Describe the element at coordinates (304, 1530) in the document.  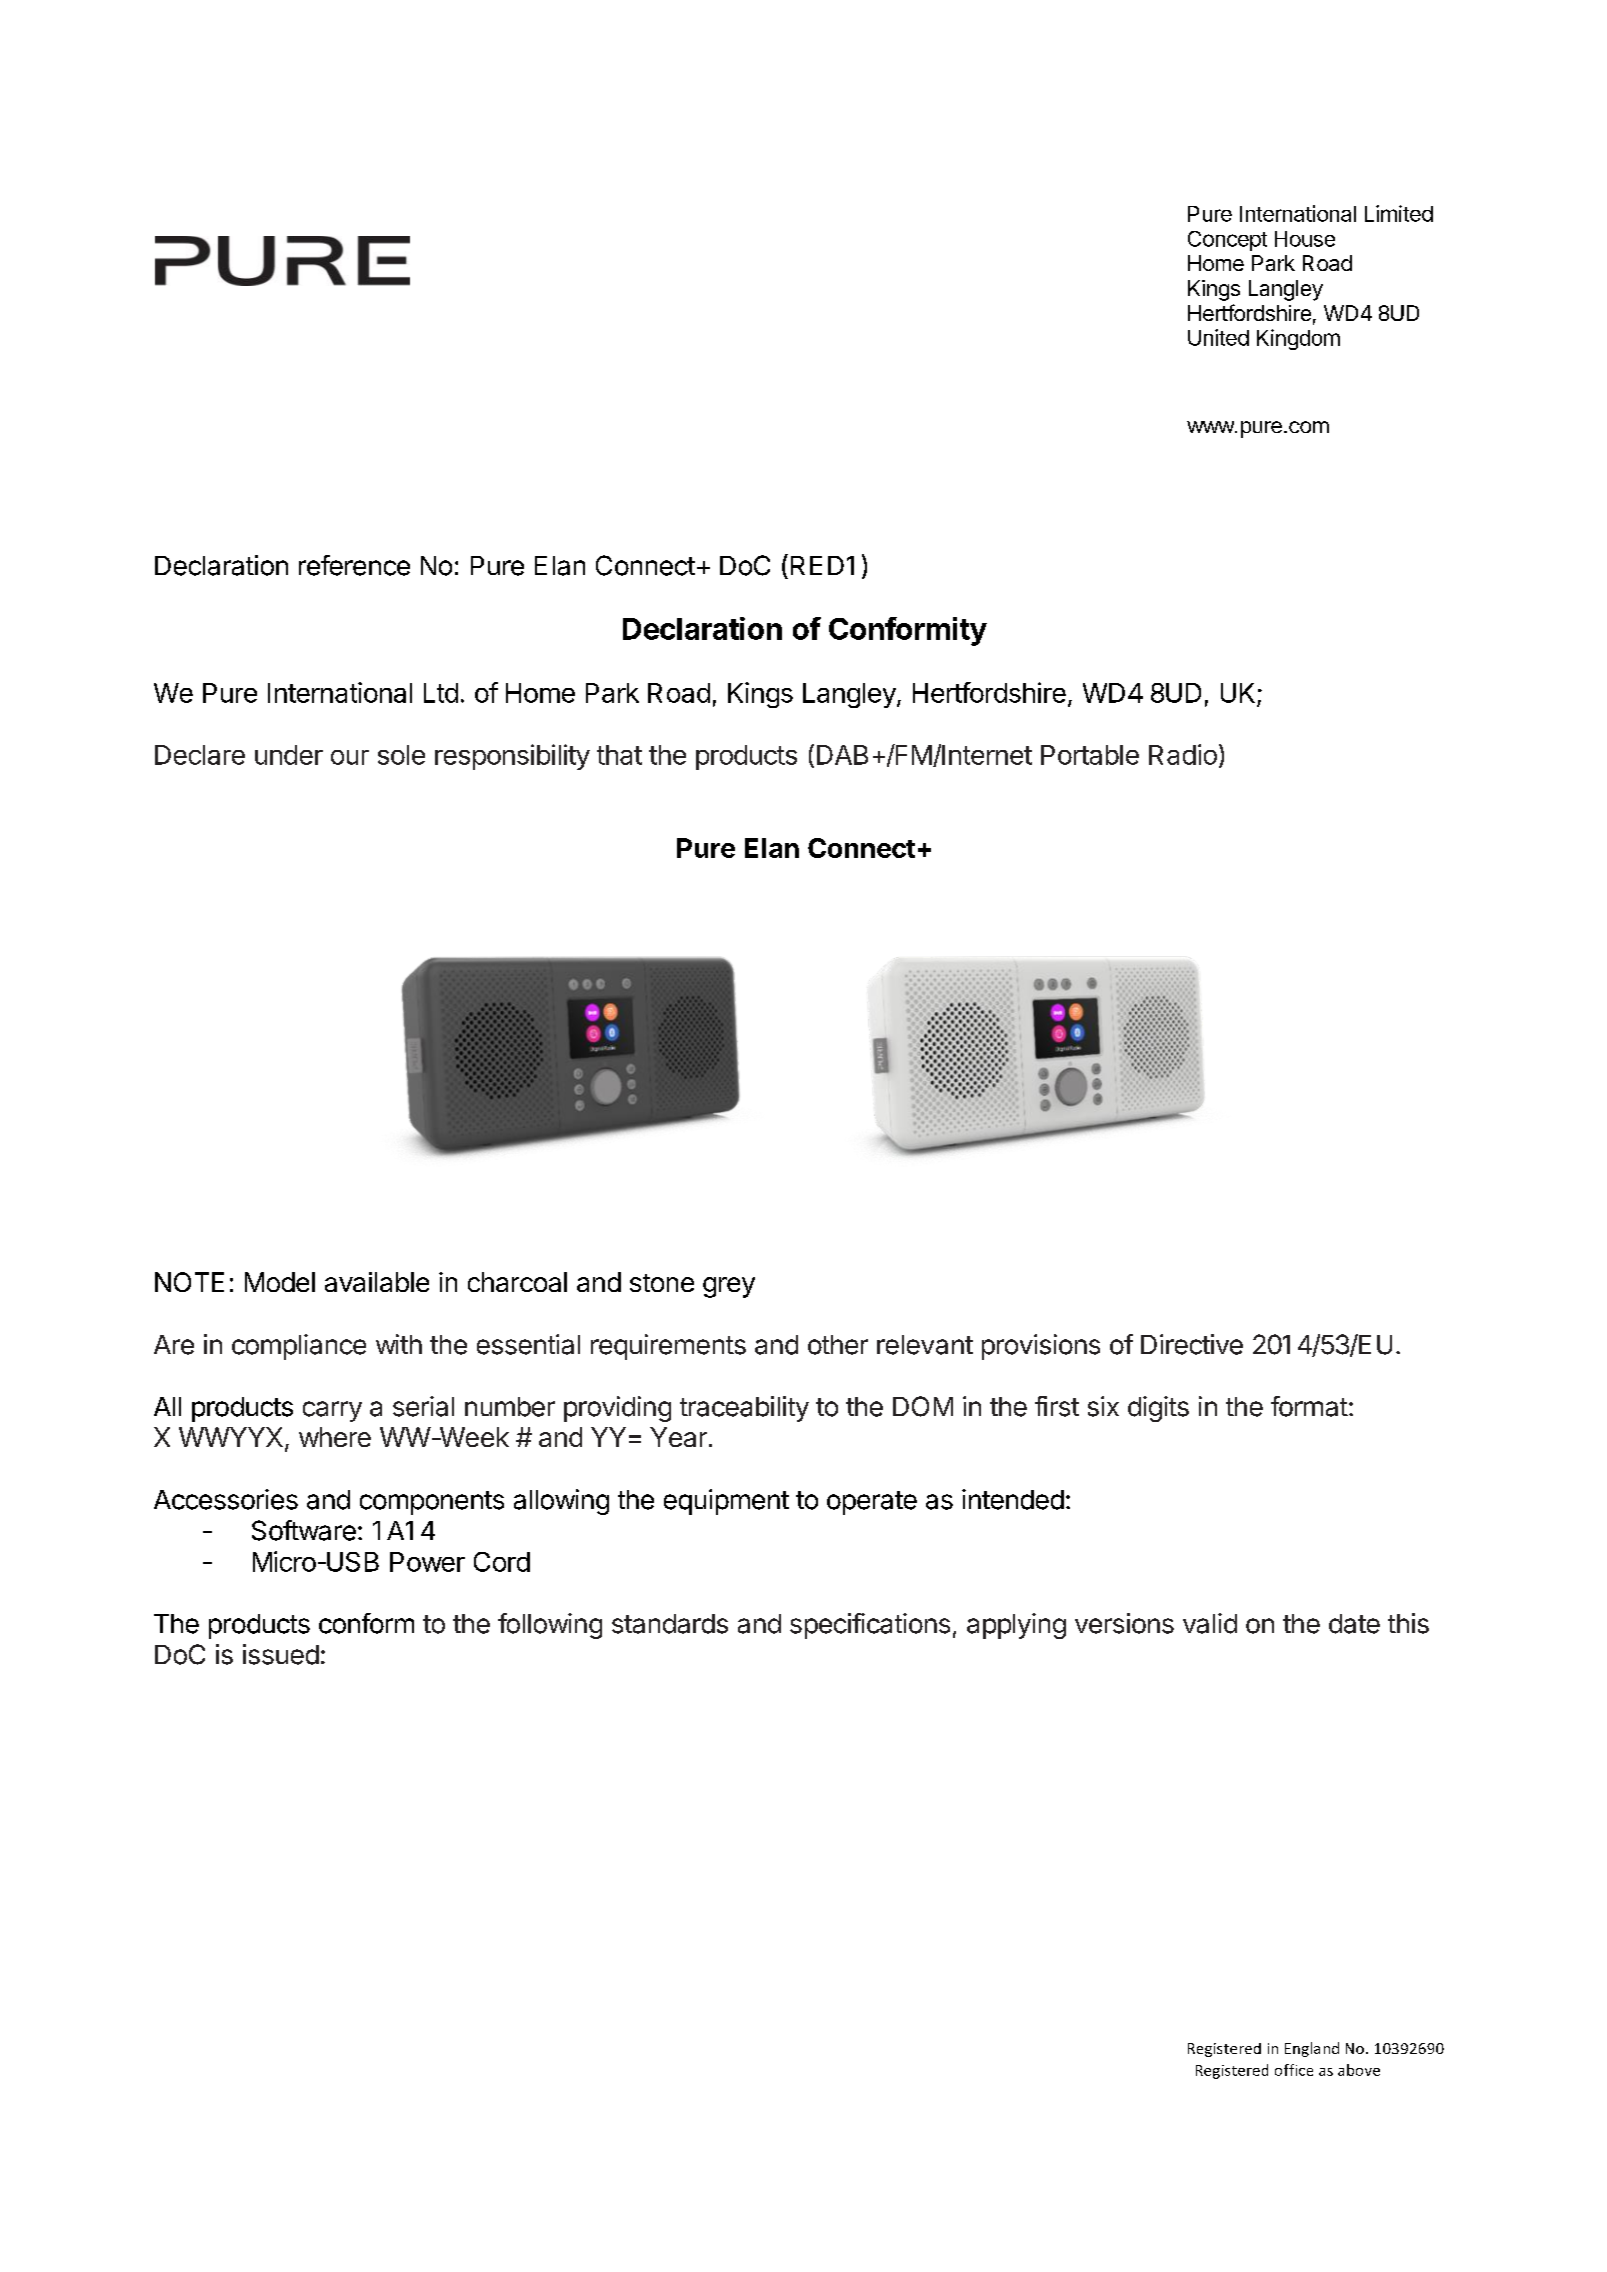
I see `Software` at that location.
